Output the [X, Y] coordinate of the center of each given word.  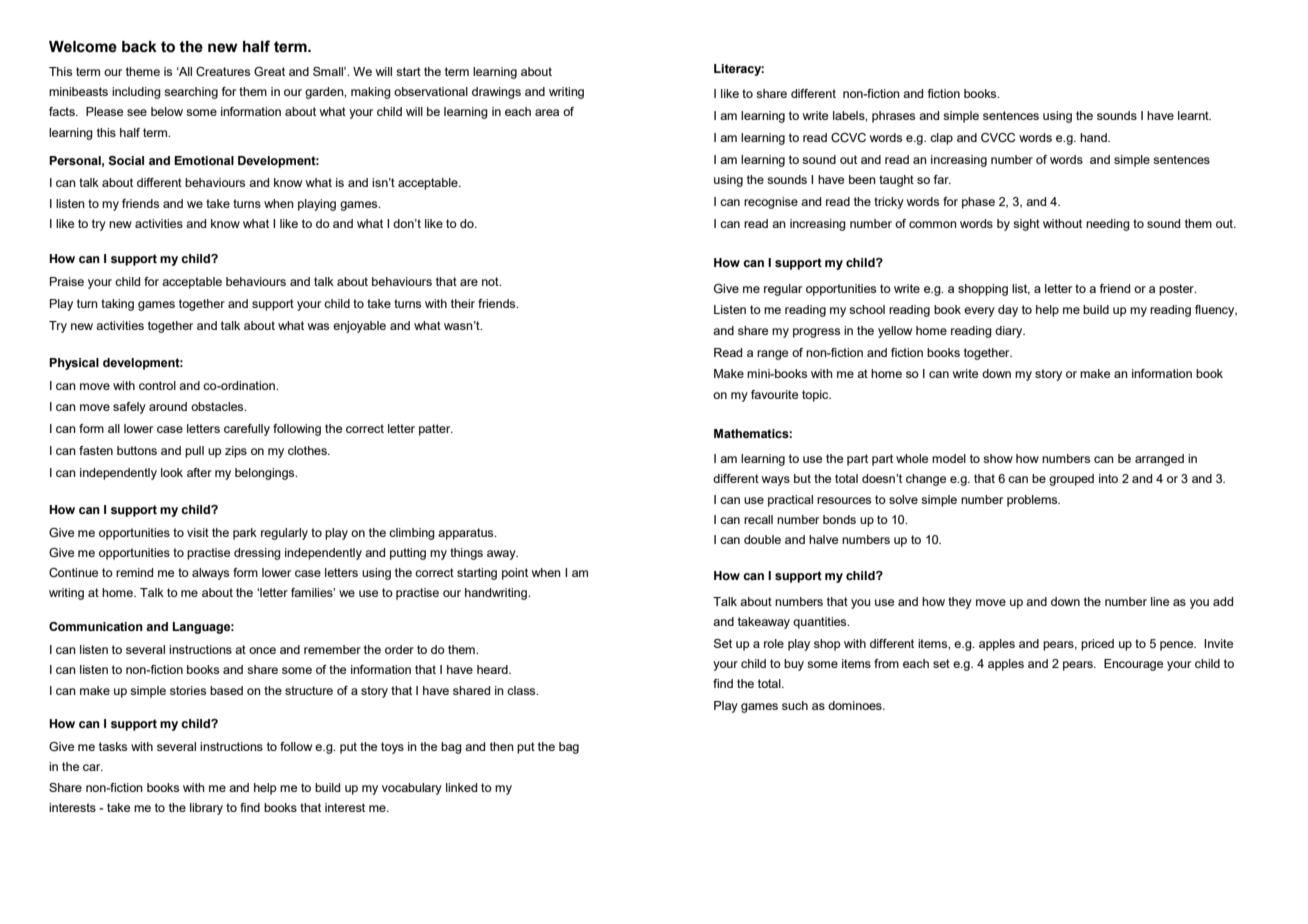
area [547, 112]
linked [461, 787]
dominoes [856, 705]
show [998, 458]
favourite [774, 394]
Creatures [223, 71]
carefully [247, 430]
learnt [1194, 115]
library [206, 809]
